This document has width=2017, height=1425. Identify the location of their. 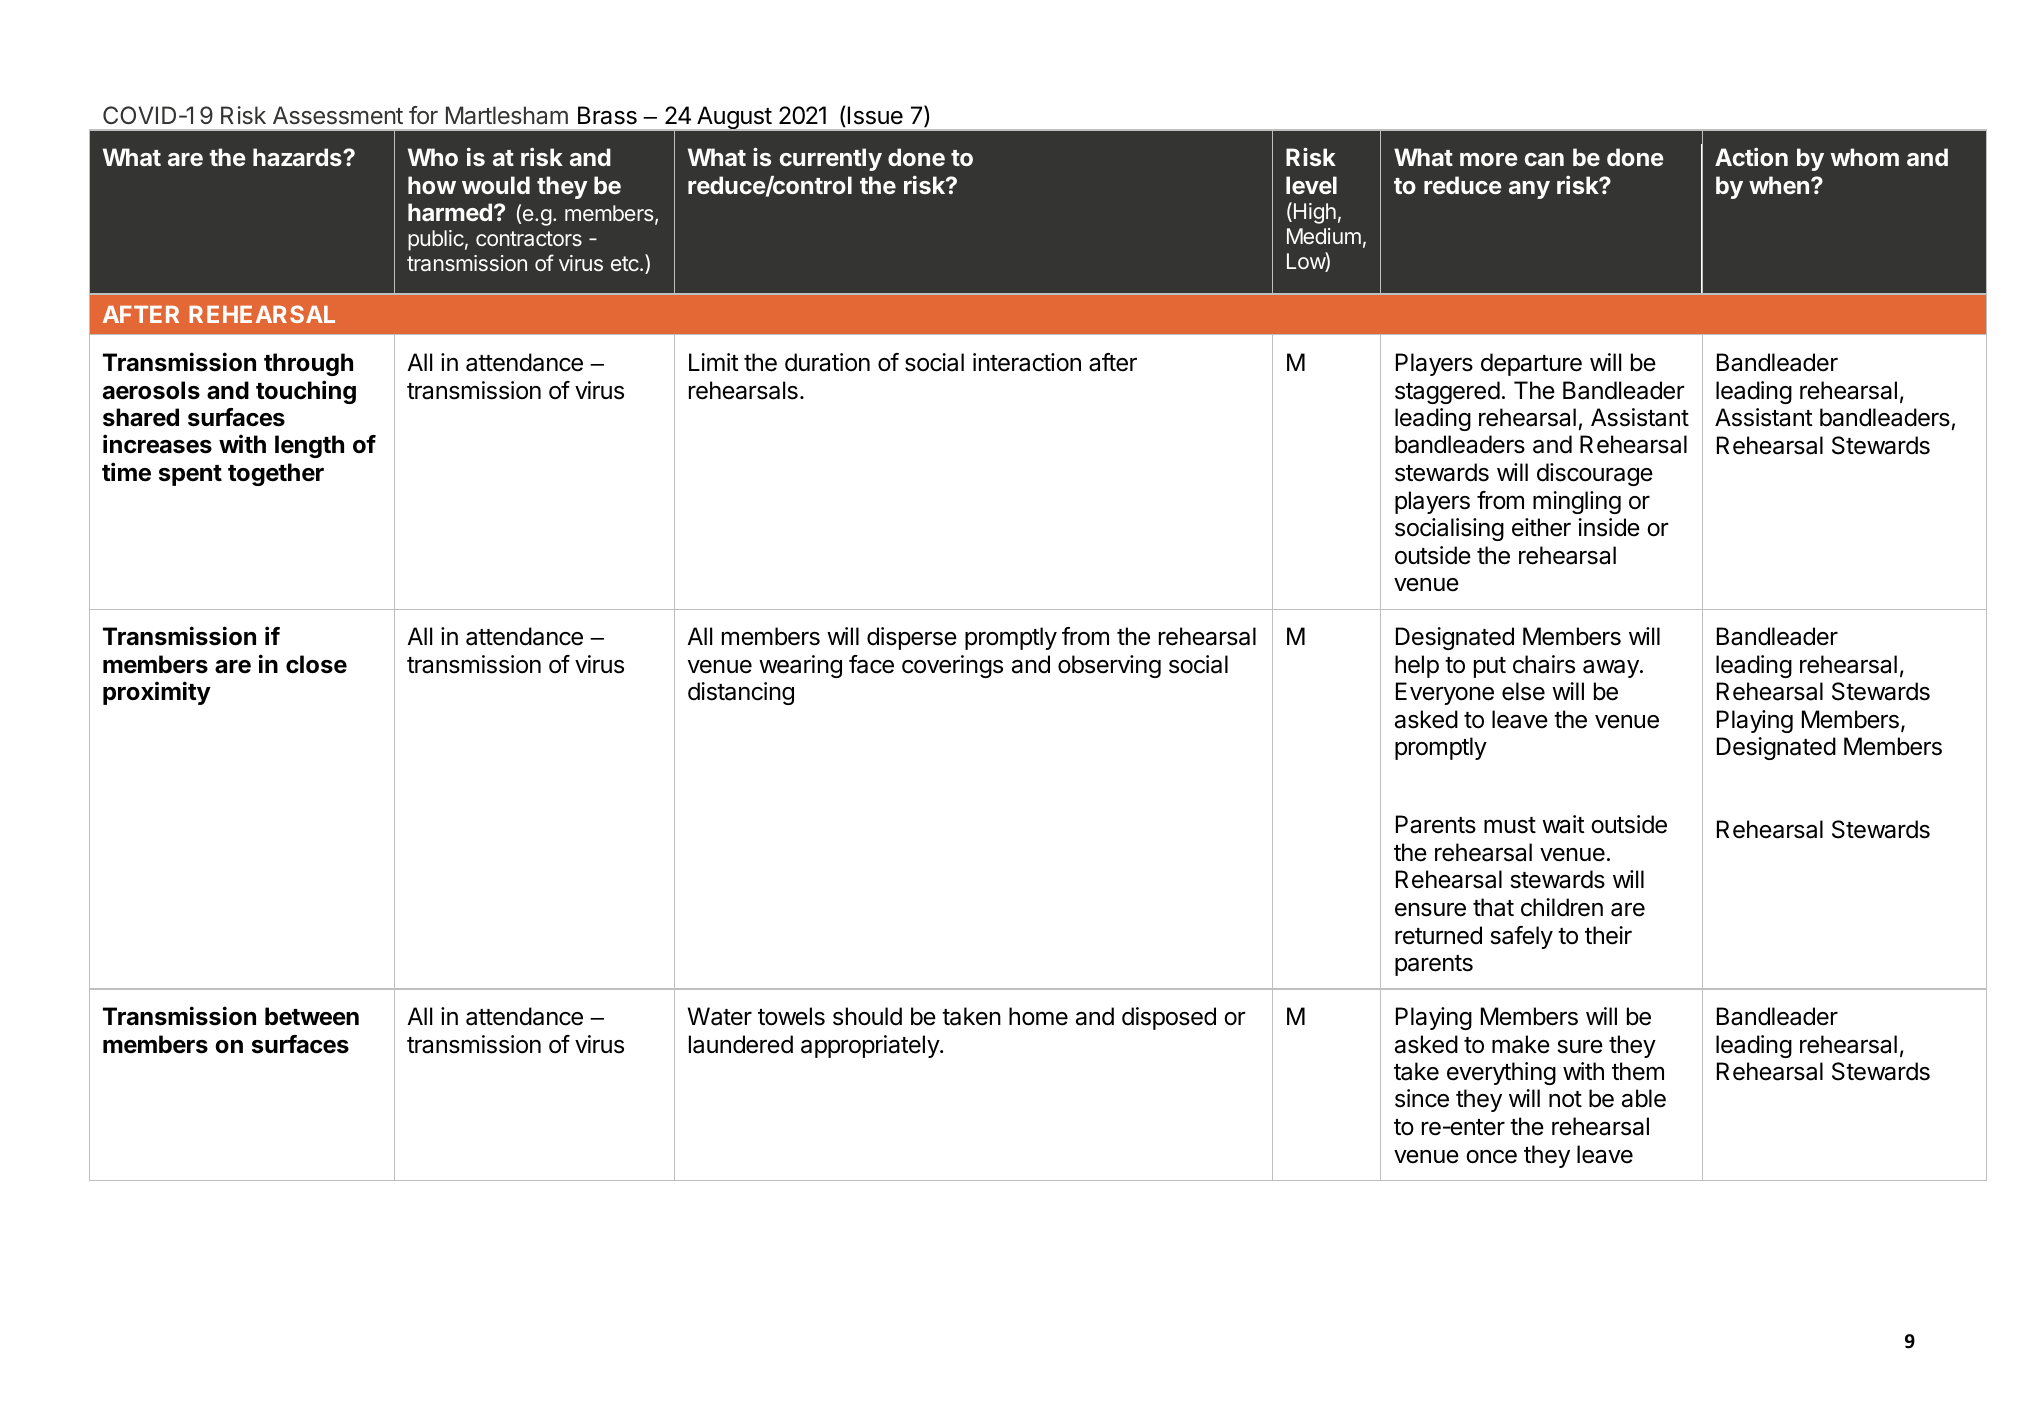
(1608, 935).
